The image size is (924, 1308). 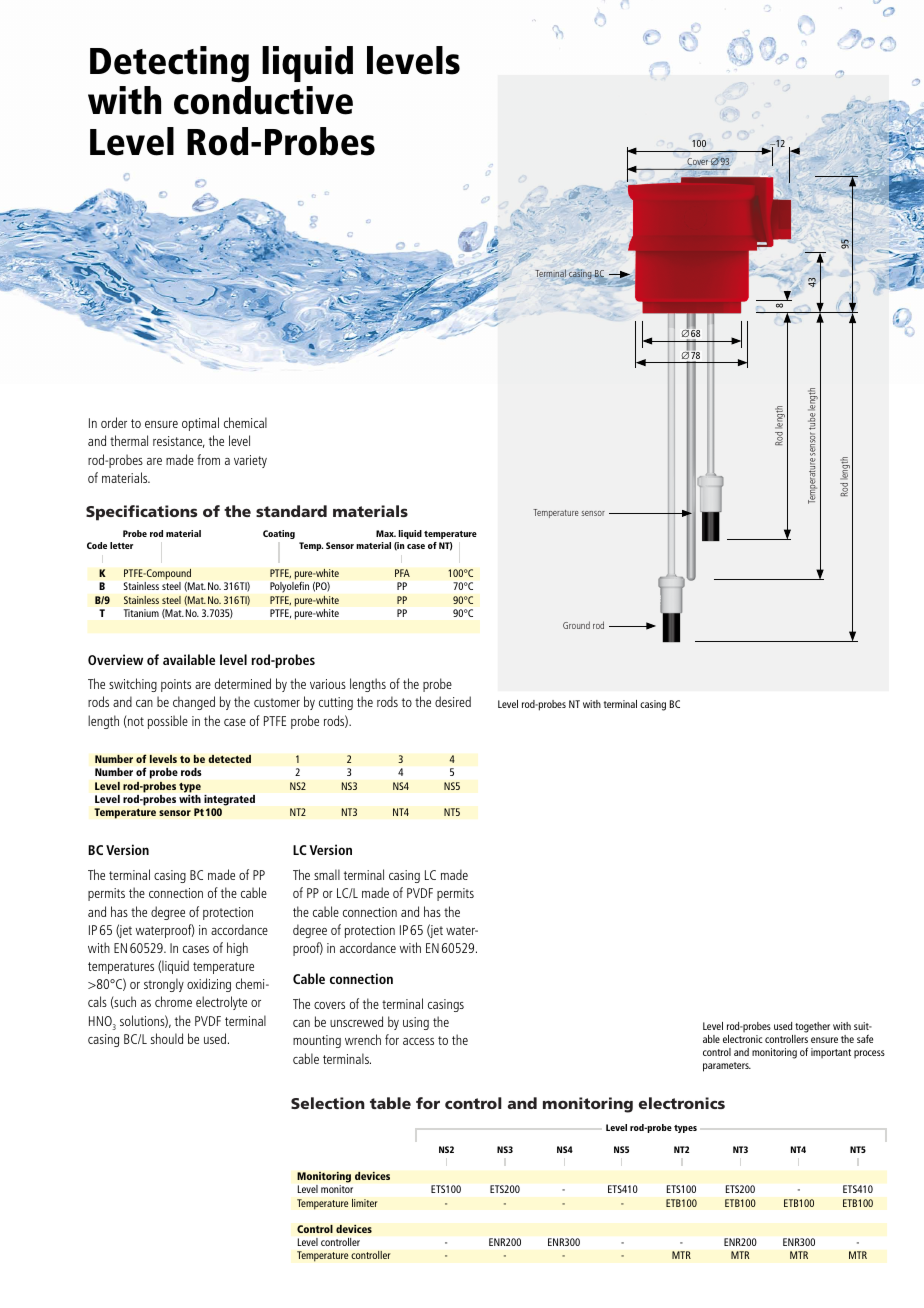 What do you see at coordinates (169, 64) in the screenshot?
I see `Detecting` at bounding box center [169, 64].
